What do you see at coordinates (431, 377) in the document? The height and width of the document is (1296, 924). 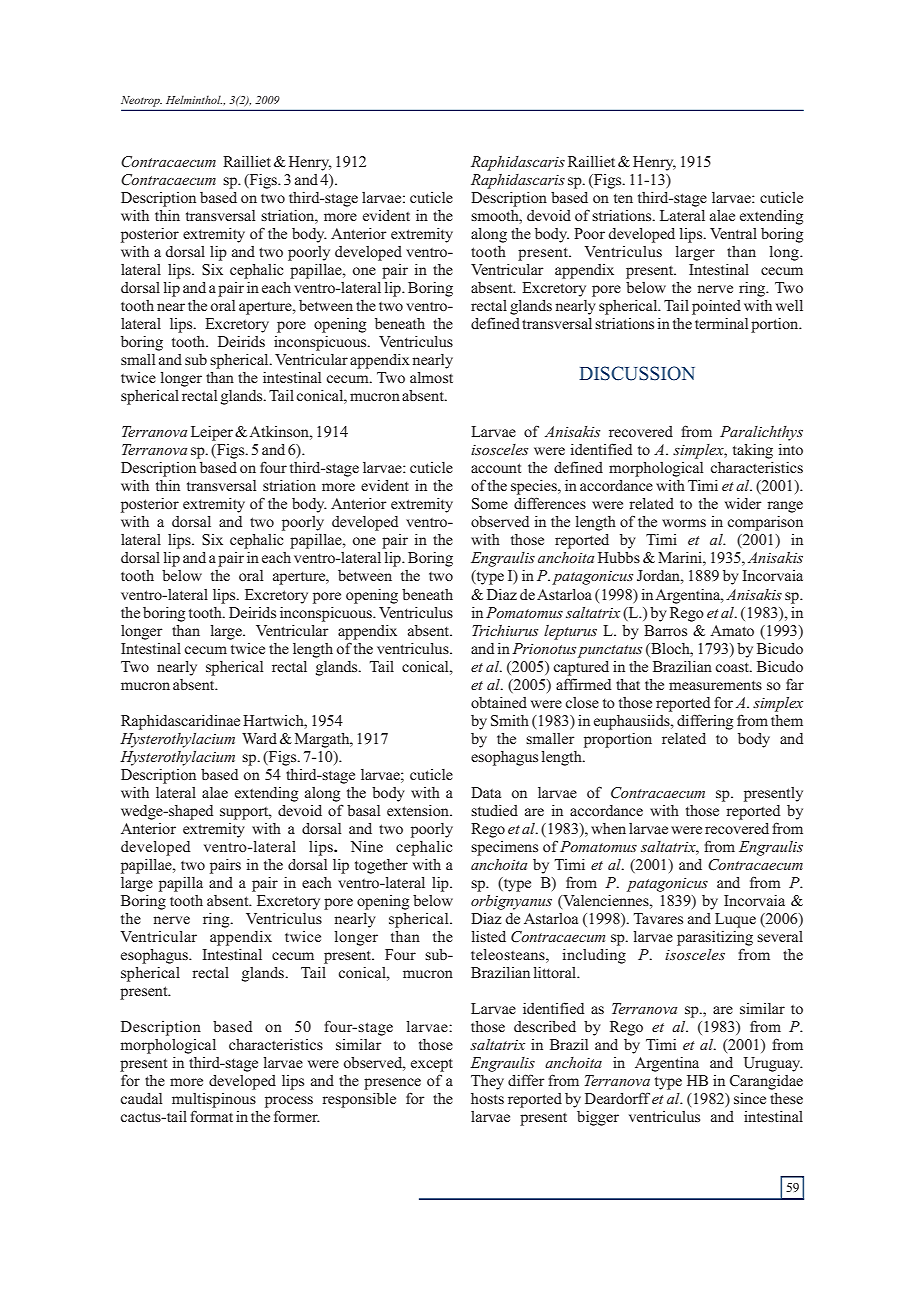 I see `almost` at bounding box center [431, 377].
